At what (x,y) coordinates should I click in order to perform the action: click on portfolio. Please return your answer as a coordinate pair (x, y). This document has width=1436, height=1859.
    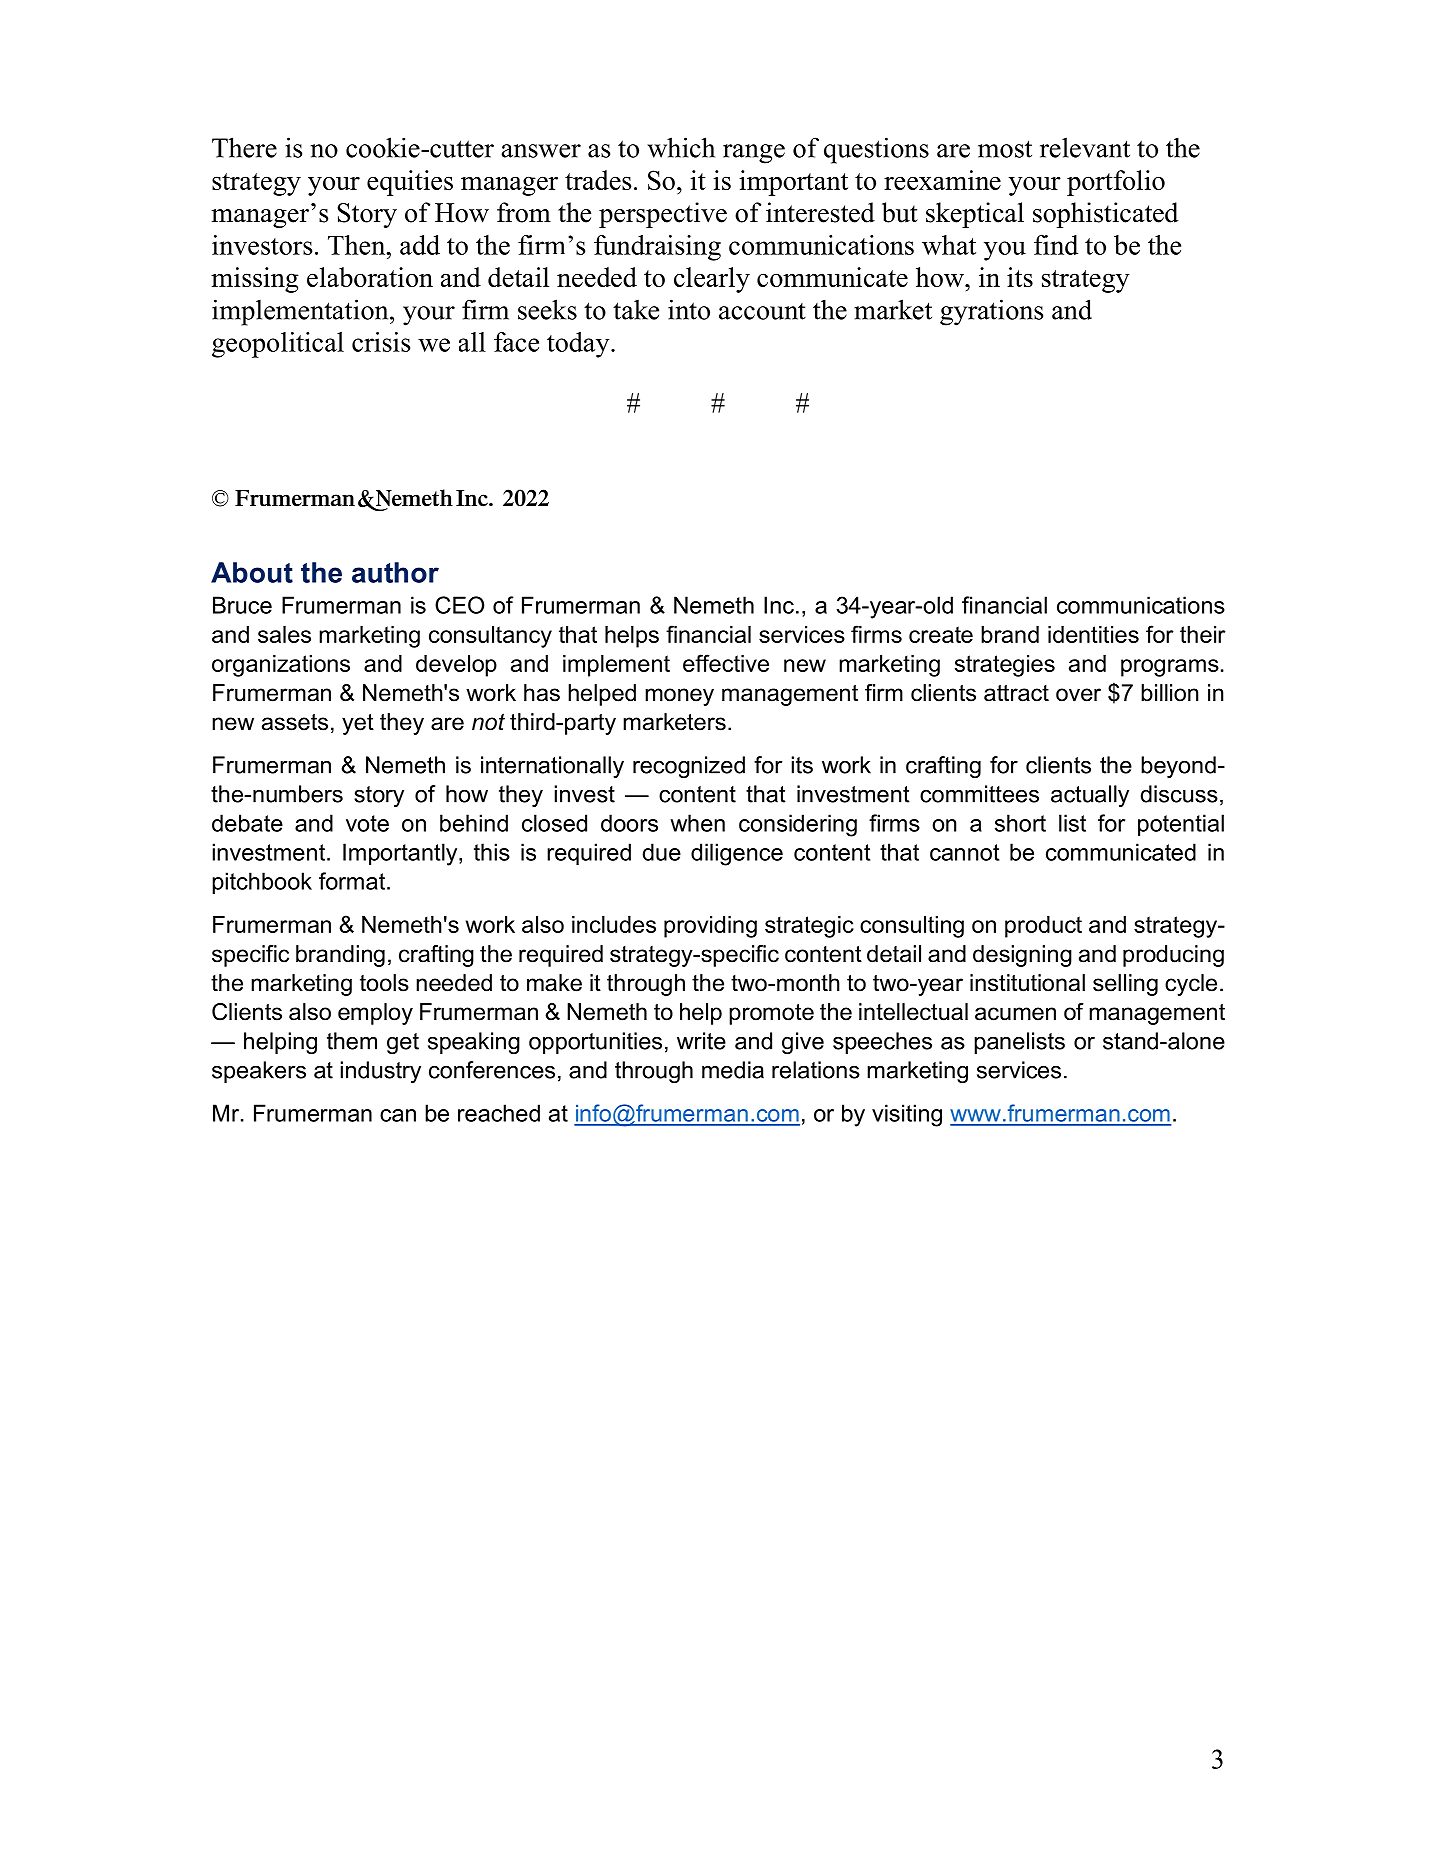
    Looking at the image, I should click on (1116, 183).
